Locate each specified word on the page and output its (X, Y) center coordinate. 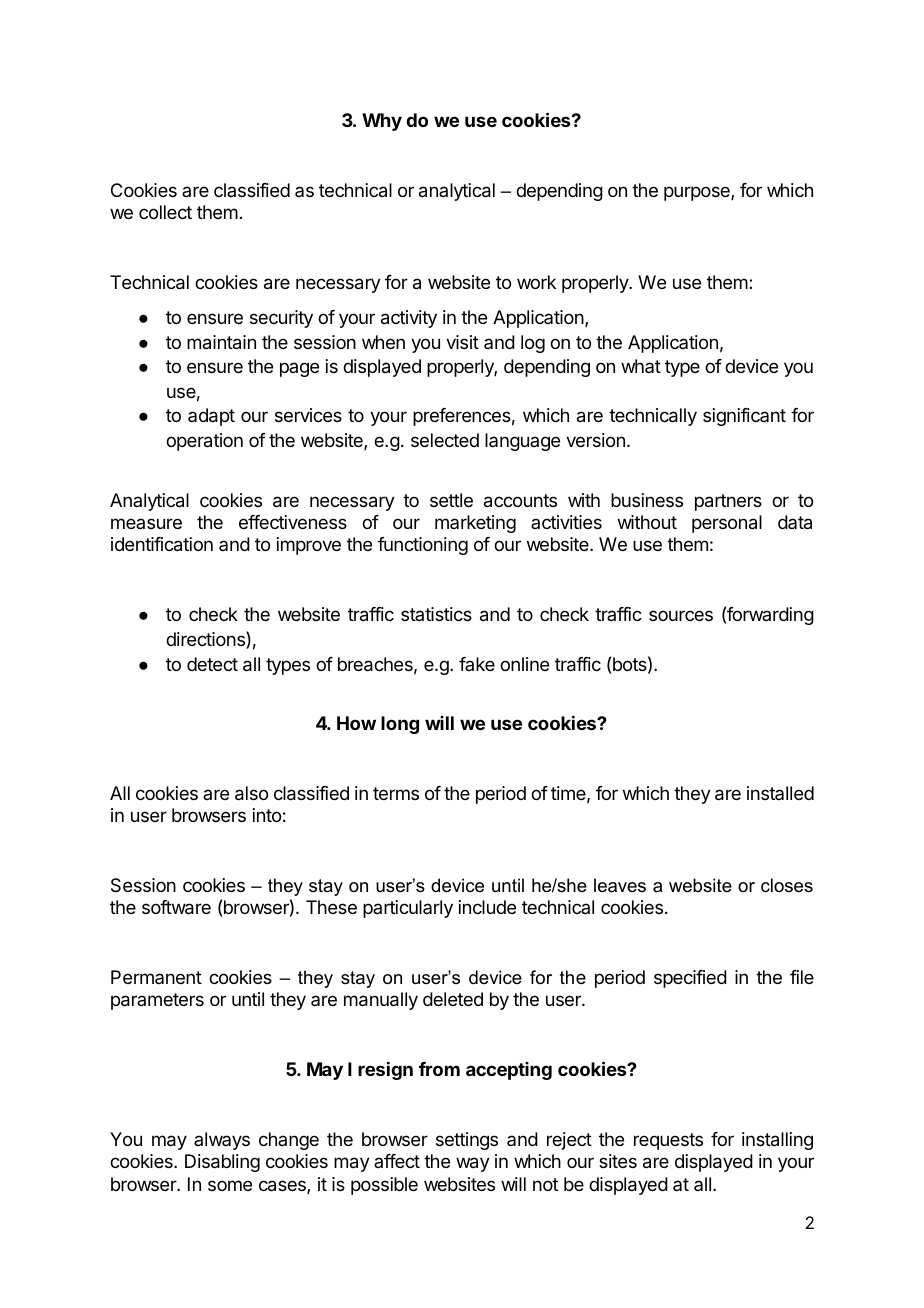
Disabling (222, 1163)
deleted (453, 999)
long (400, 725)
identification (162, 544)
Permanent (156, 977)
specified (690, 979)
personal (727, 524)
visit (462, 342)
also (251, 793)
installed (780, 793)
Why (382, 122)
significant (744, 417)
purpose (698, 193)
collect (165, 212)
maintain (221, 342)
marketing (475, 524)
